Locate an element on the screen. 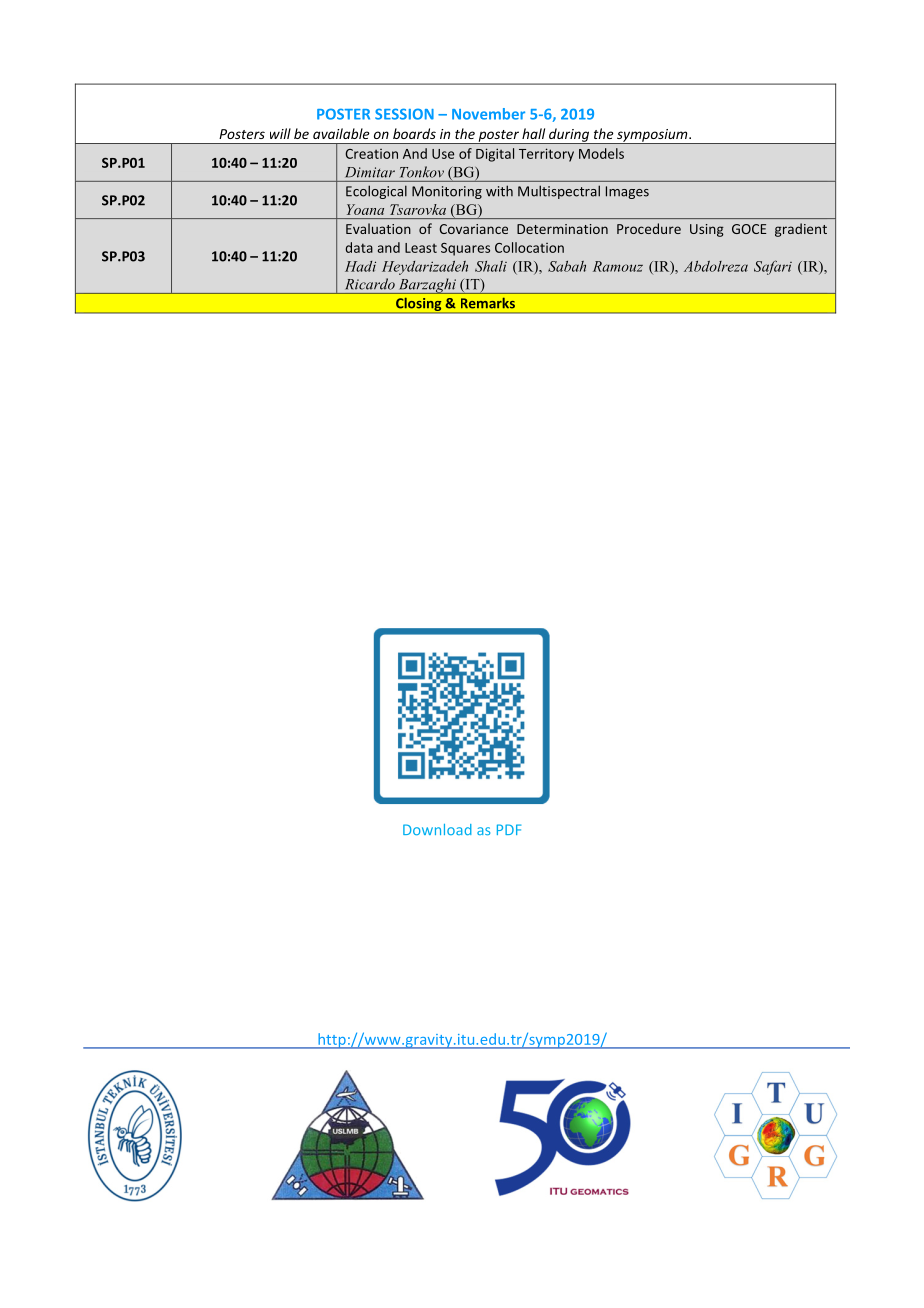 The height and width of the screenshot is (1308, 924). Using is located at coordinates (707, 230).
